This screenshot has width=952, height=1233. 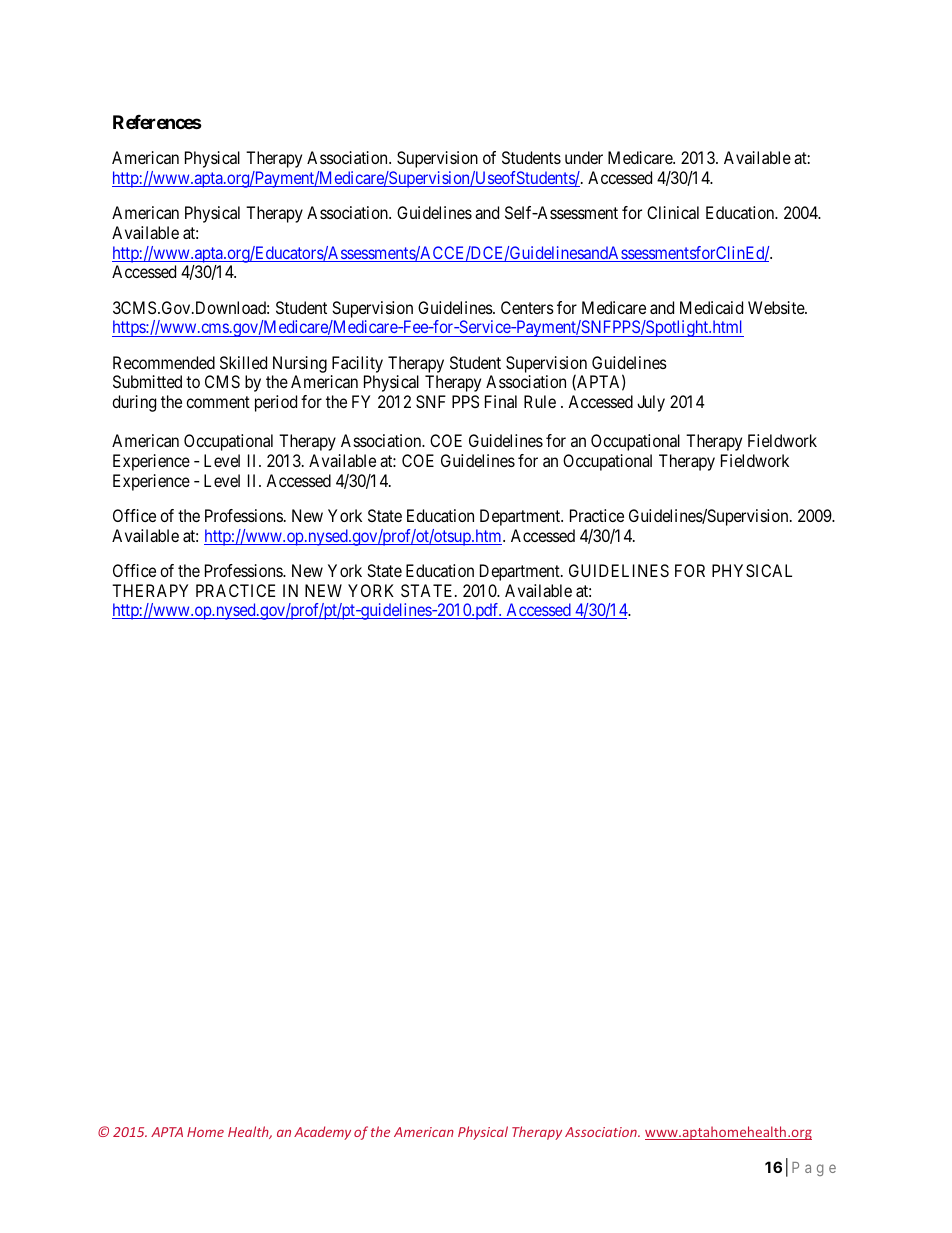 I want to click on Rule, so click(x=540, y=401).
